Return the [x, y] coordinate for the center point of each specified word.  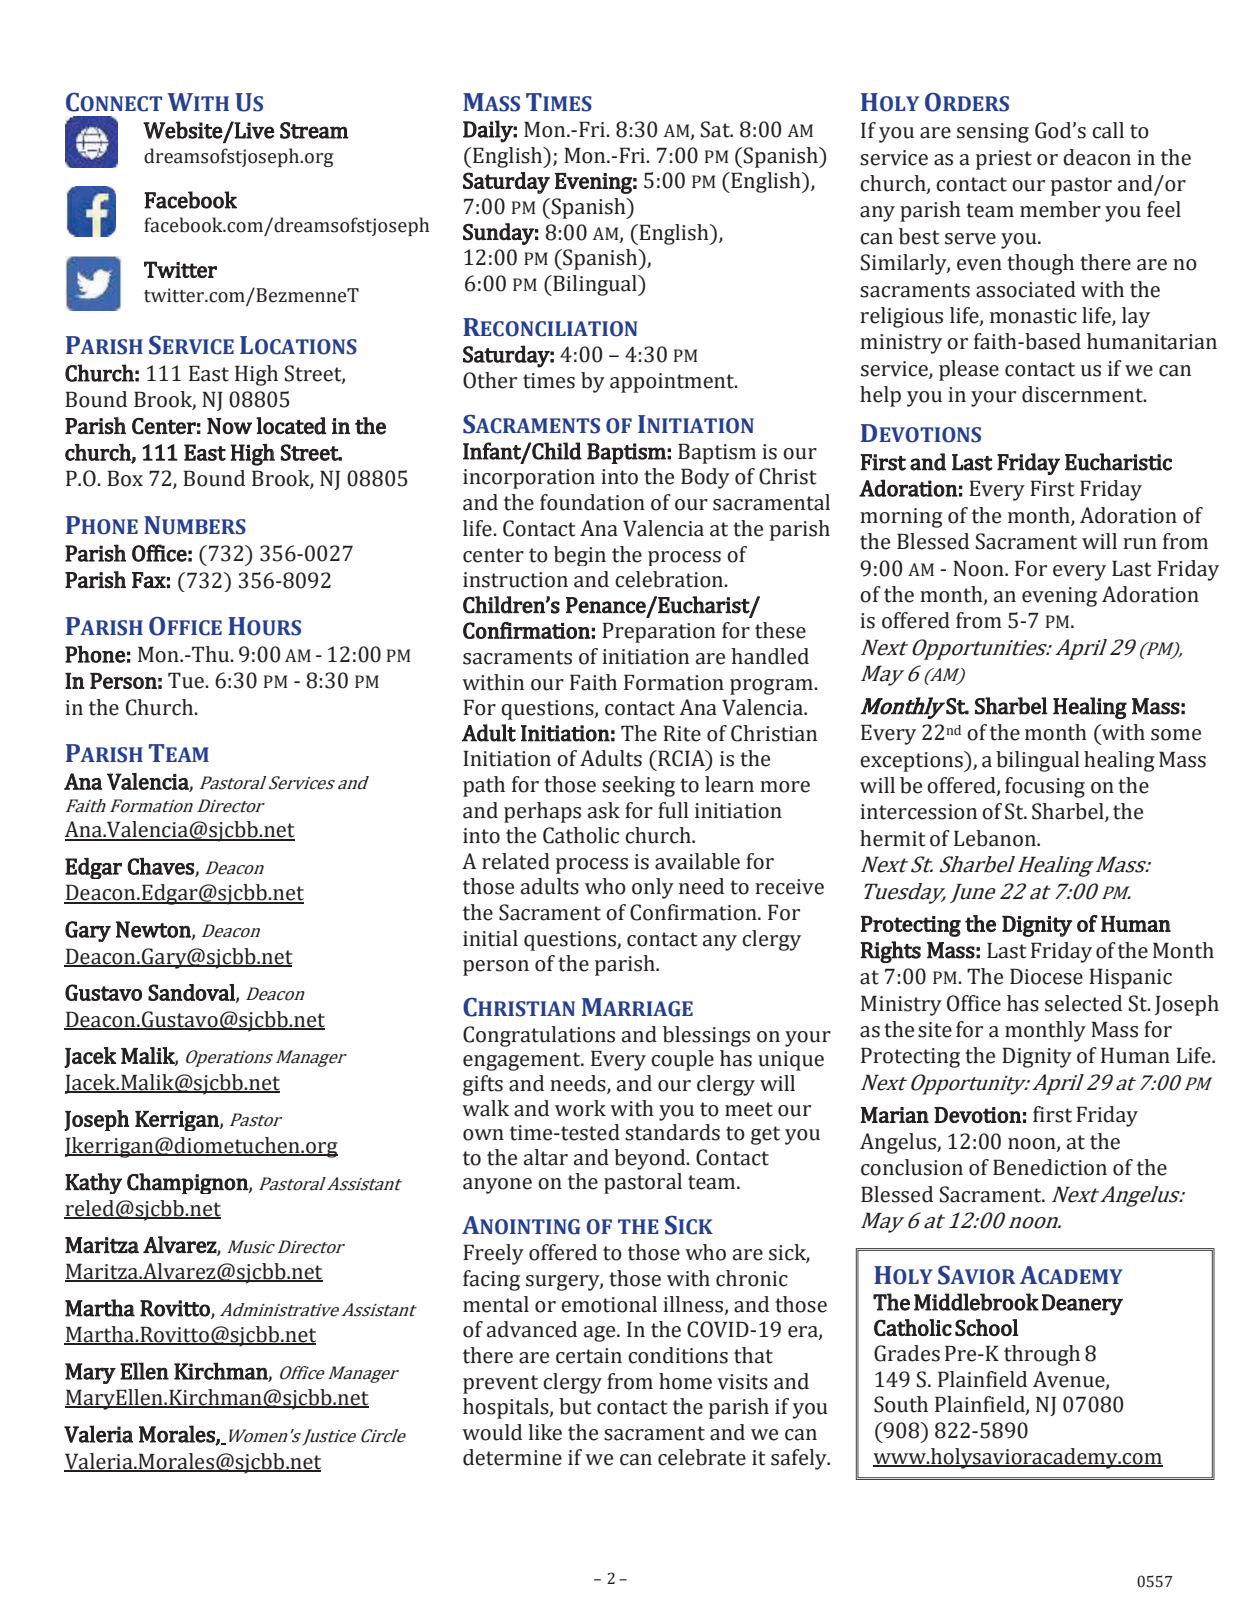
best [919, 236]
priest [1004, 160]
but [575, 1406]
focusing [1045, 787]
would [492, 1432]
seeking [638, 786]
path [484, 786]
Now [229, 426]
